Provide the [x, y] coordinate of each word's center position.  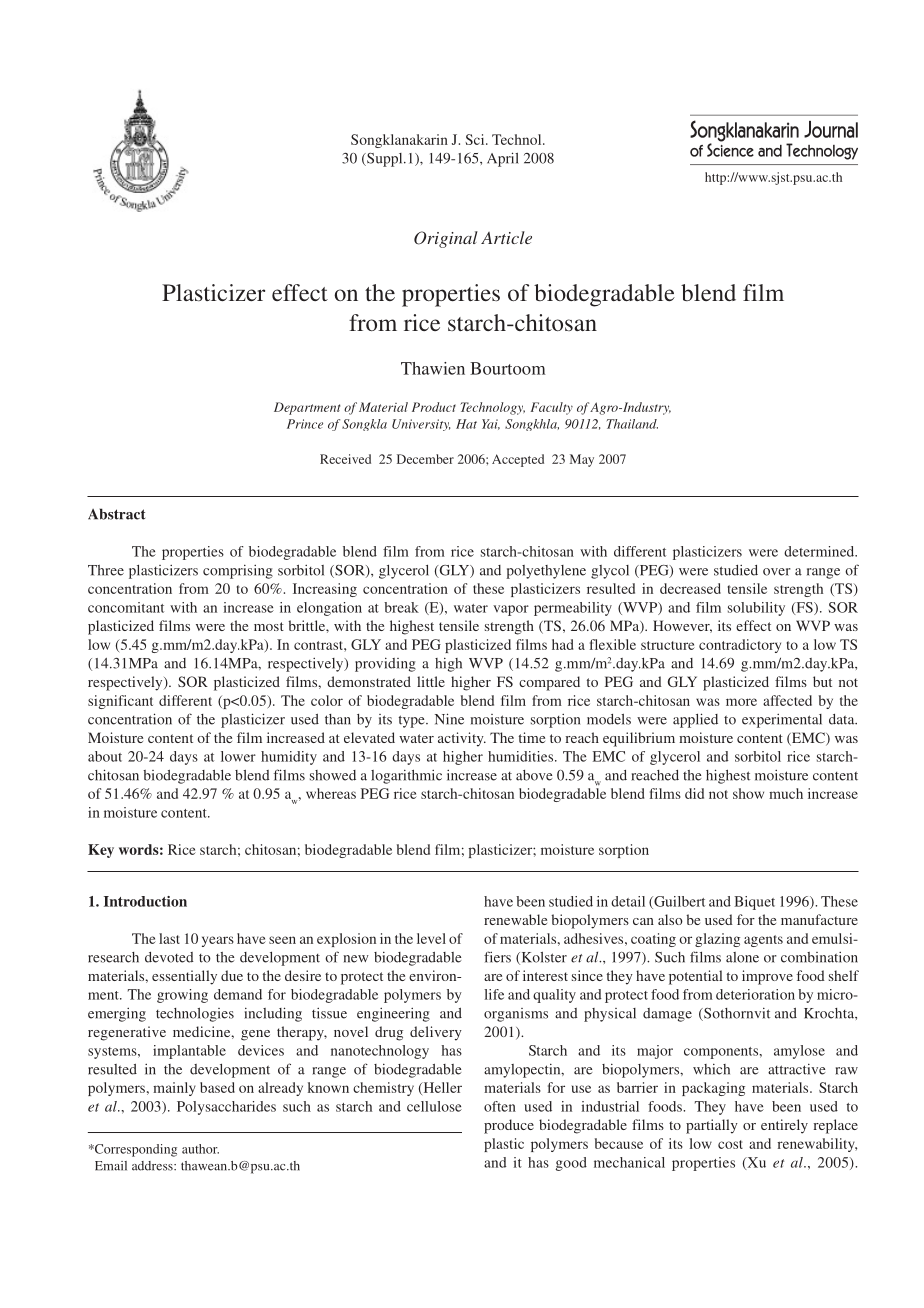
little [431, 681]
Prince [305, 424]
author [200, 1149]
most [269, 626]
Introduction [145, 901]
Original [446, 239]
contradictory [740, 646]
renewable [515, 919]
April [503, 159]
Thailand [632, 424]
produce [509, 1126]
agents [763, 941]
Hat [466, 424]
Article [506, 237]
